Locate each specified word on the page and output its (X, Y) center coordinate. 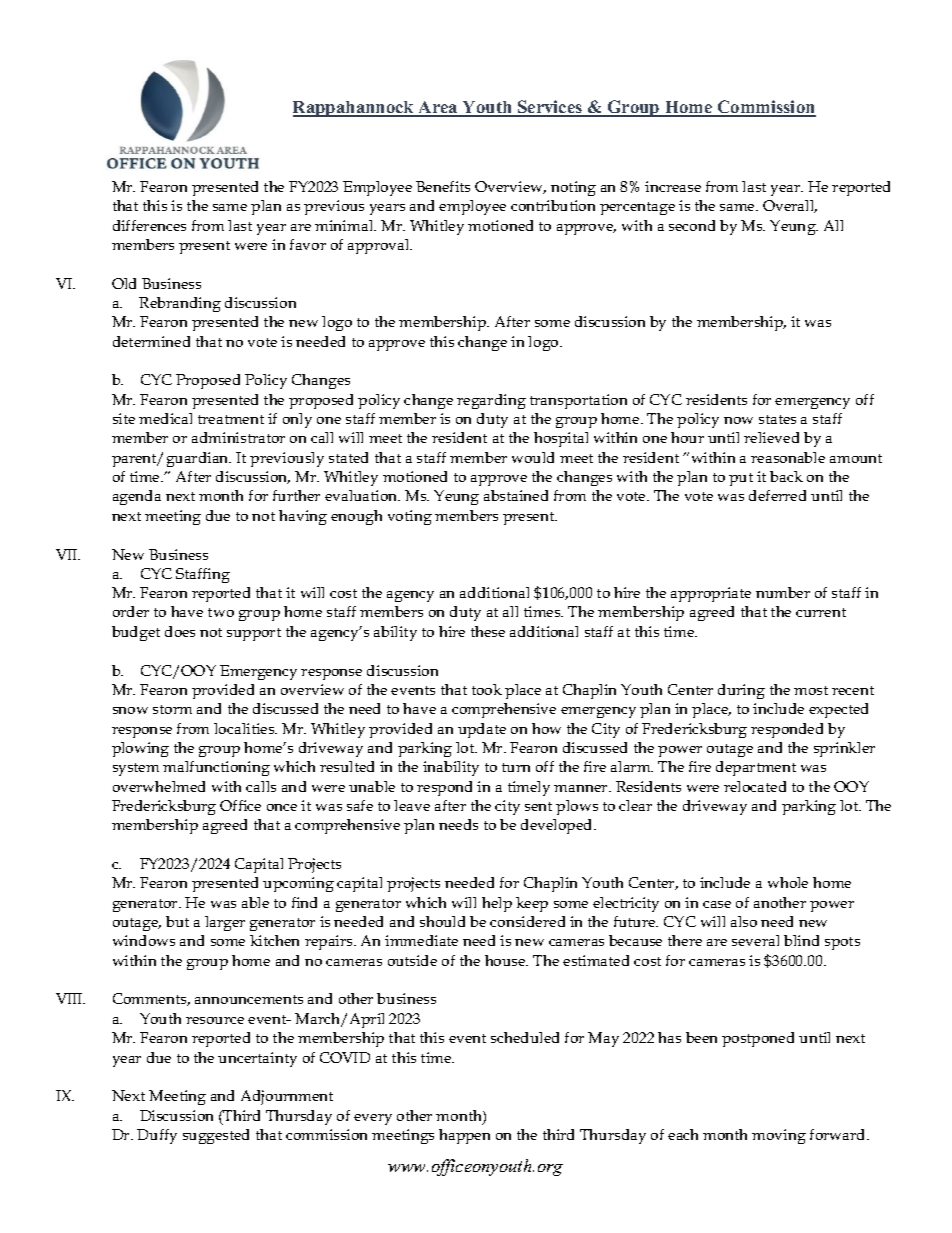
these (488, 631)
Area (438, 109)
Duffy (157, 1136)
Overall (790, 206)
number (783, 592)
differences (149, 225)
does (180, 631)
